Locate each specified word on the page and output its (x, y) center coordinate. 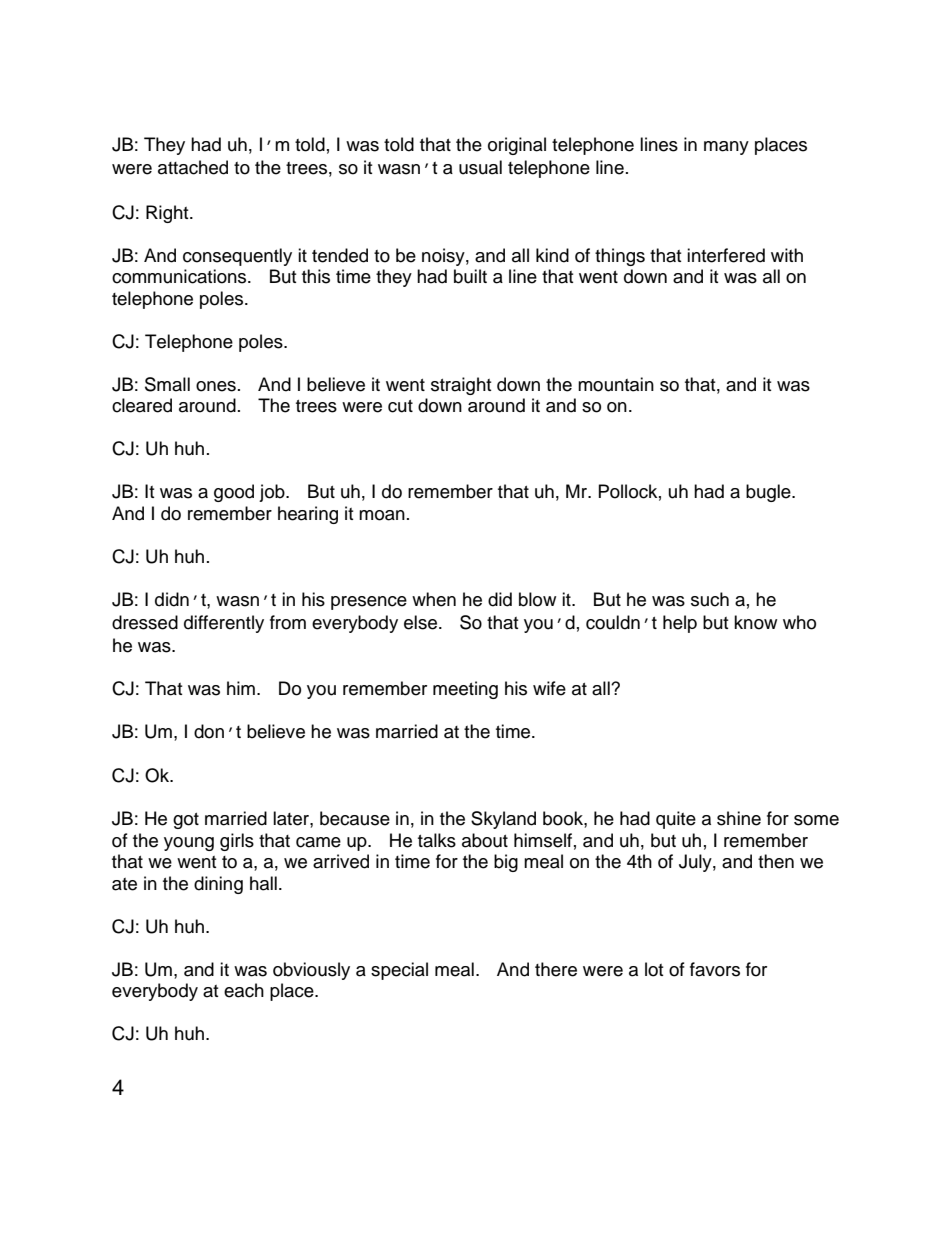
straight (461, 386)
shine (739, 818)
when (434, 599)
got (186, 821)
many (726, 148)
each (244, 990)
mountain (616, 384)
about (485, 840)
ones (216, 386)
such (710, 599)
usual (480, 167)
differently (224, 624)
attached (193, 167)
